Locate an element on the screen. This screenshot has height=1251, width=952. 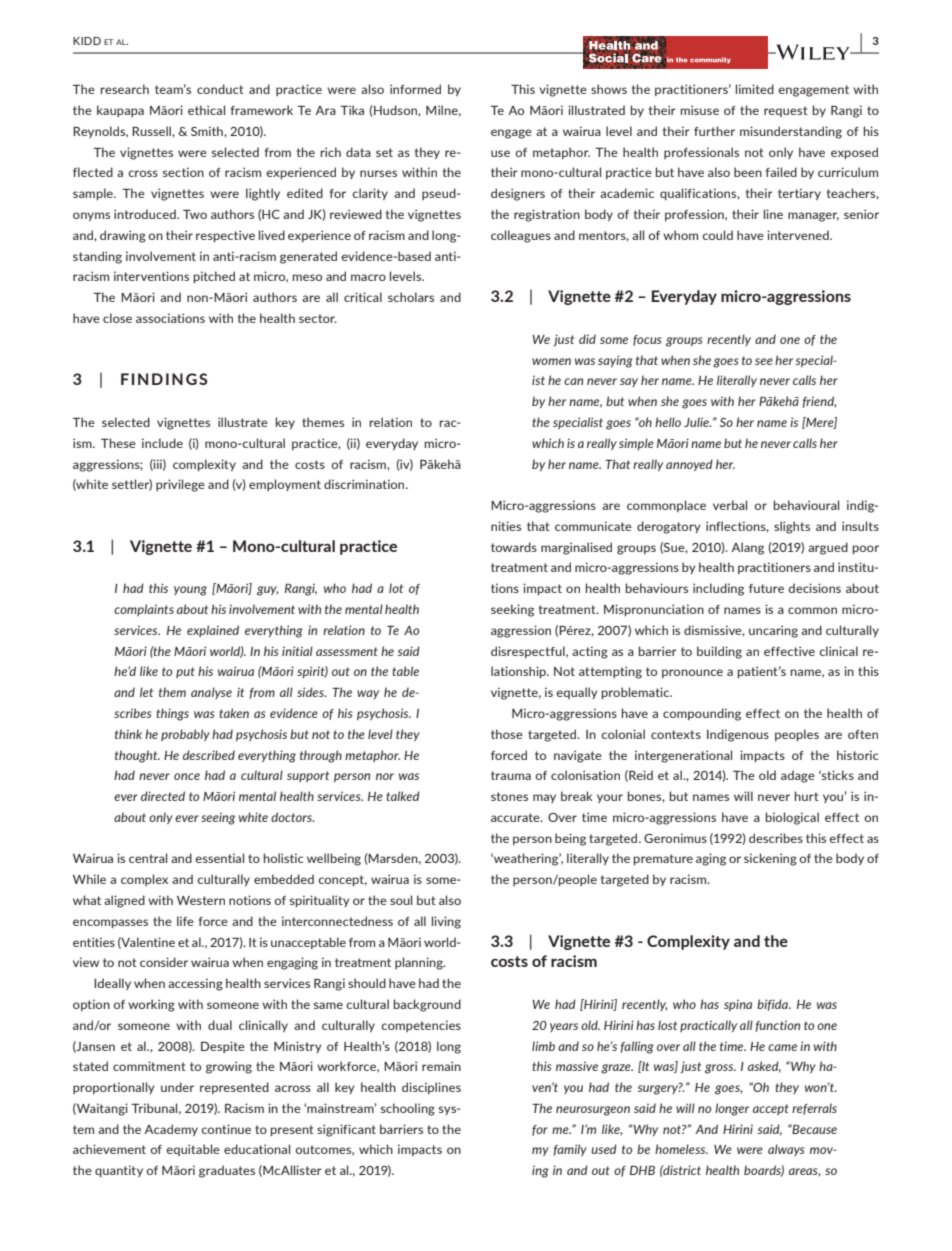
informed is located at coordinates (415, 89).
